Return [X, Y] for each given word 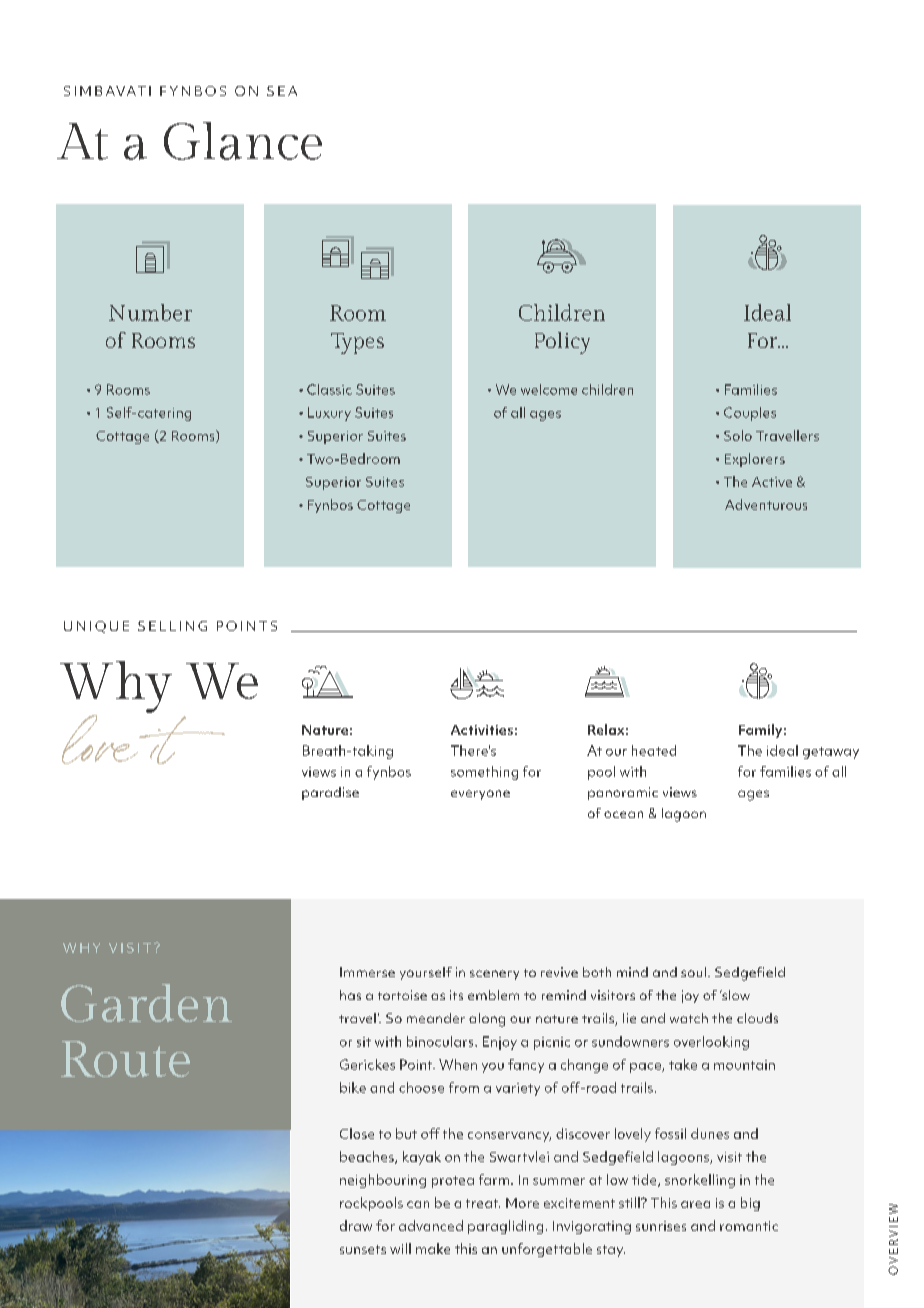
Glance [243, 141]
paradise [330, 793]
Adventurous [766, 504]
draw [356, 1225]
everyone [480, 795]
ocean [623, 814]
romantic [749, 1226]
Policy [562, 343]
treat [483, 1203]
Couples [750, 414]
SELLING [172, 626]
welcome [549, 389]
